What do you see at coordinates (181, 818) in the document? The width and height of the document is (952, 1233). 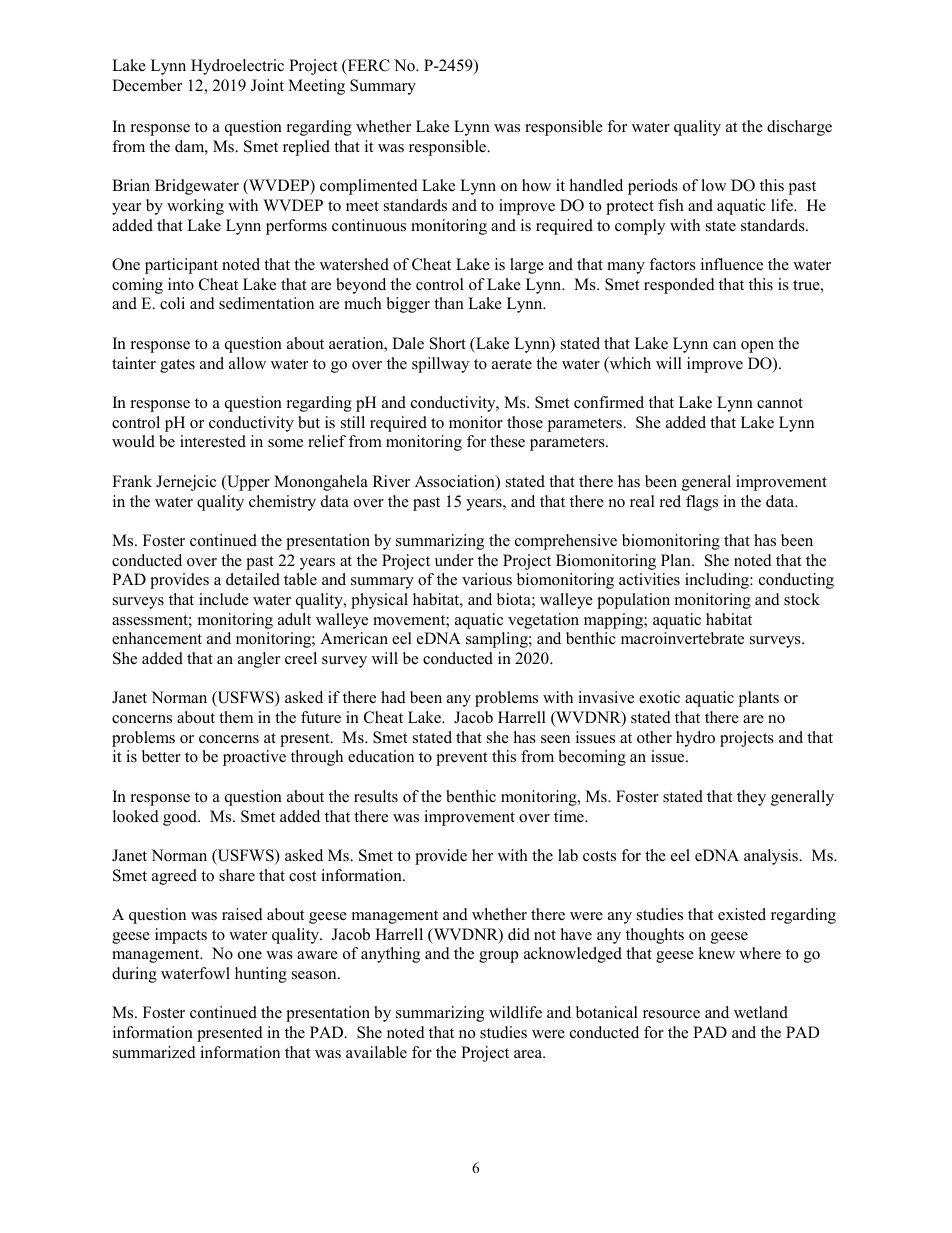 I see `good` at bounding box center [181, 818].
